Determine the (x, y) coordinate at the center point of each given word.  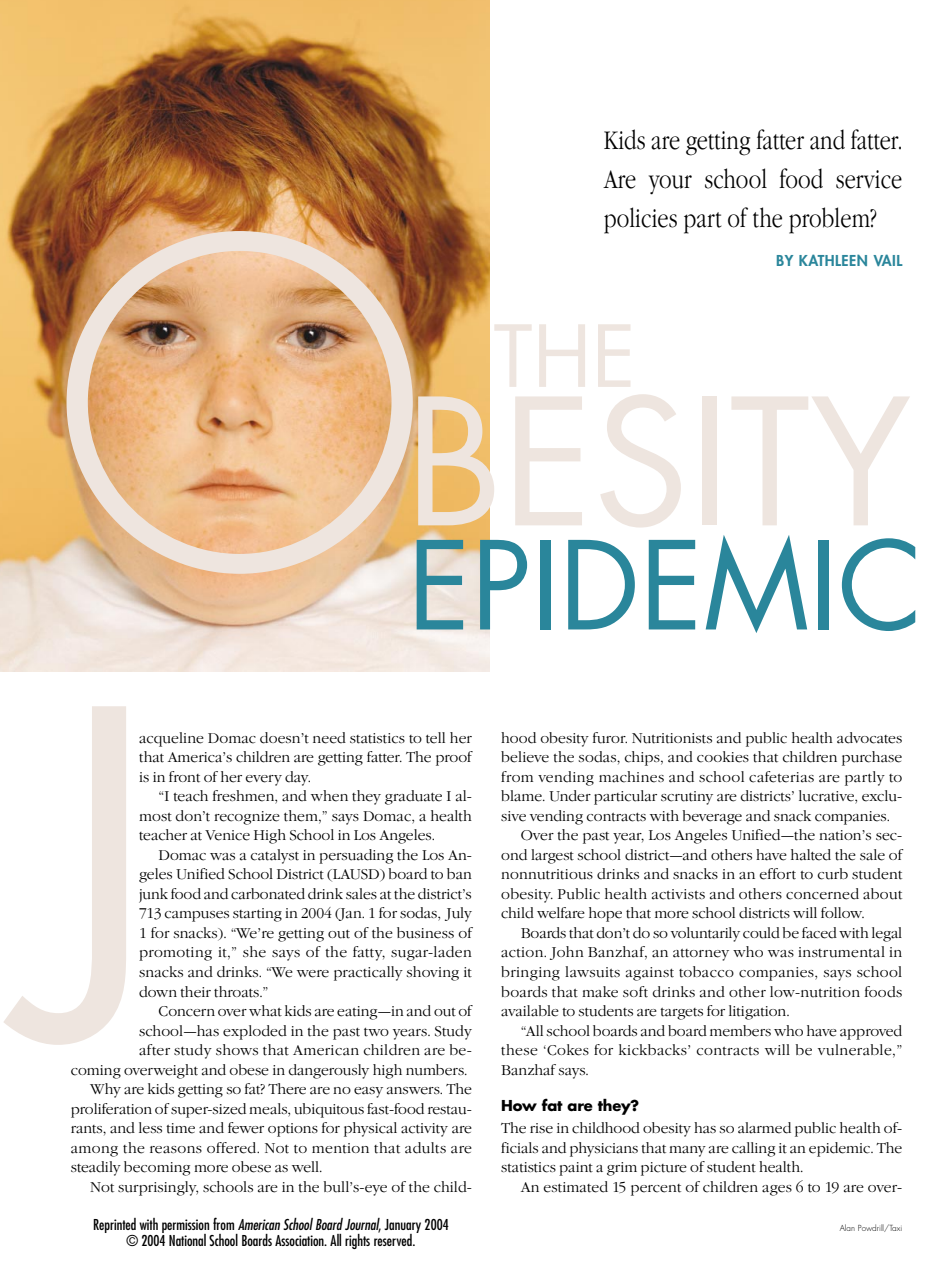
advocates (869, 738)
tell (435, 738)
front (184, 777)
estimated (575, 1187)
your (670, 185)
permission (187, 1227)
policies (640, 220)
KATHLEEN (833, 260)
